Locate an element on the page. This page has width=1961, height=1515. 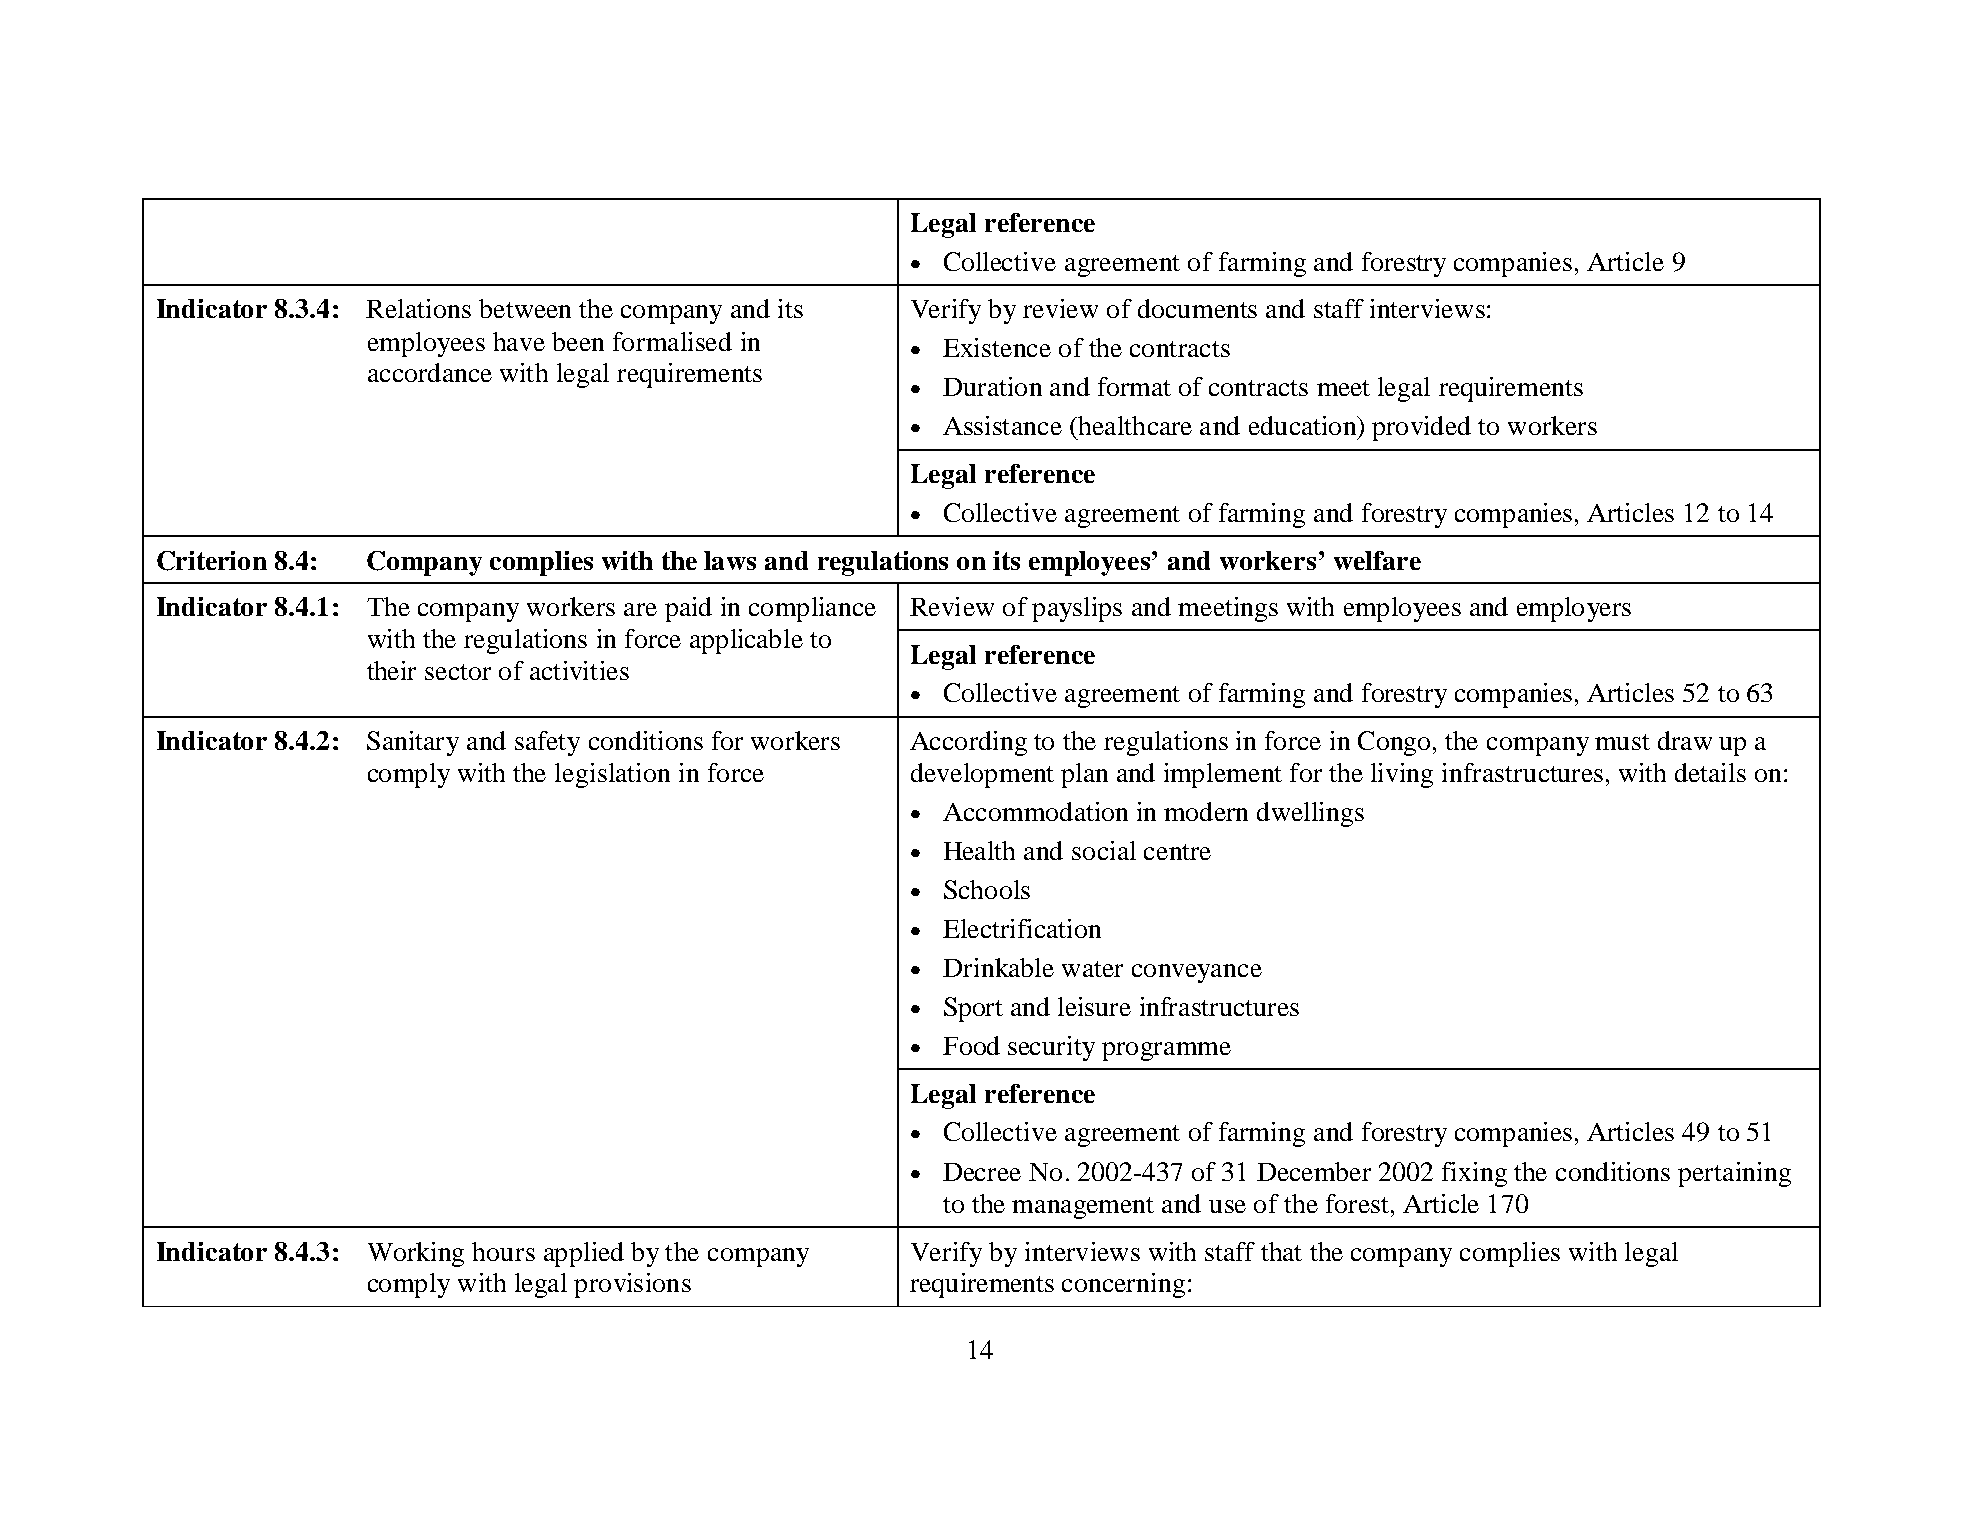
legislation is located at coordinates (612, 775).
